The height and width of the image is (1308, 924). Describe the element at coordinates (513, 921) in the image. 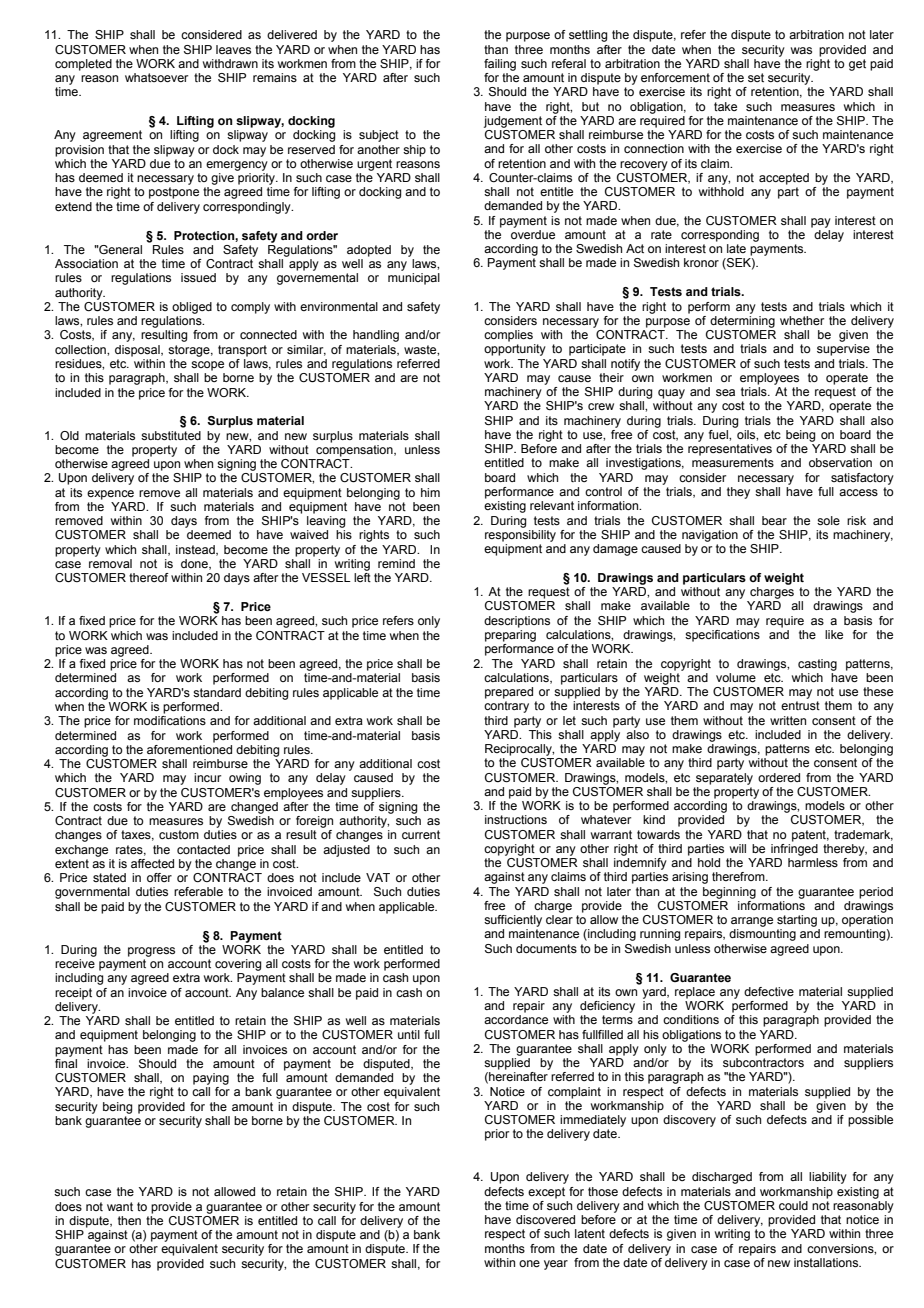

I see `sufficiently` at that location.
